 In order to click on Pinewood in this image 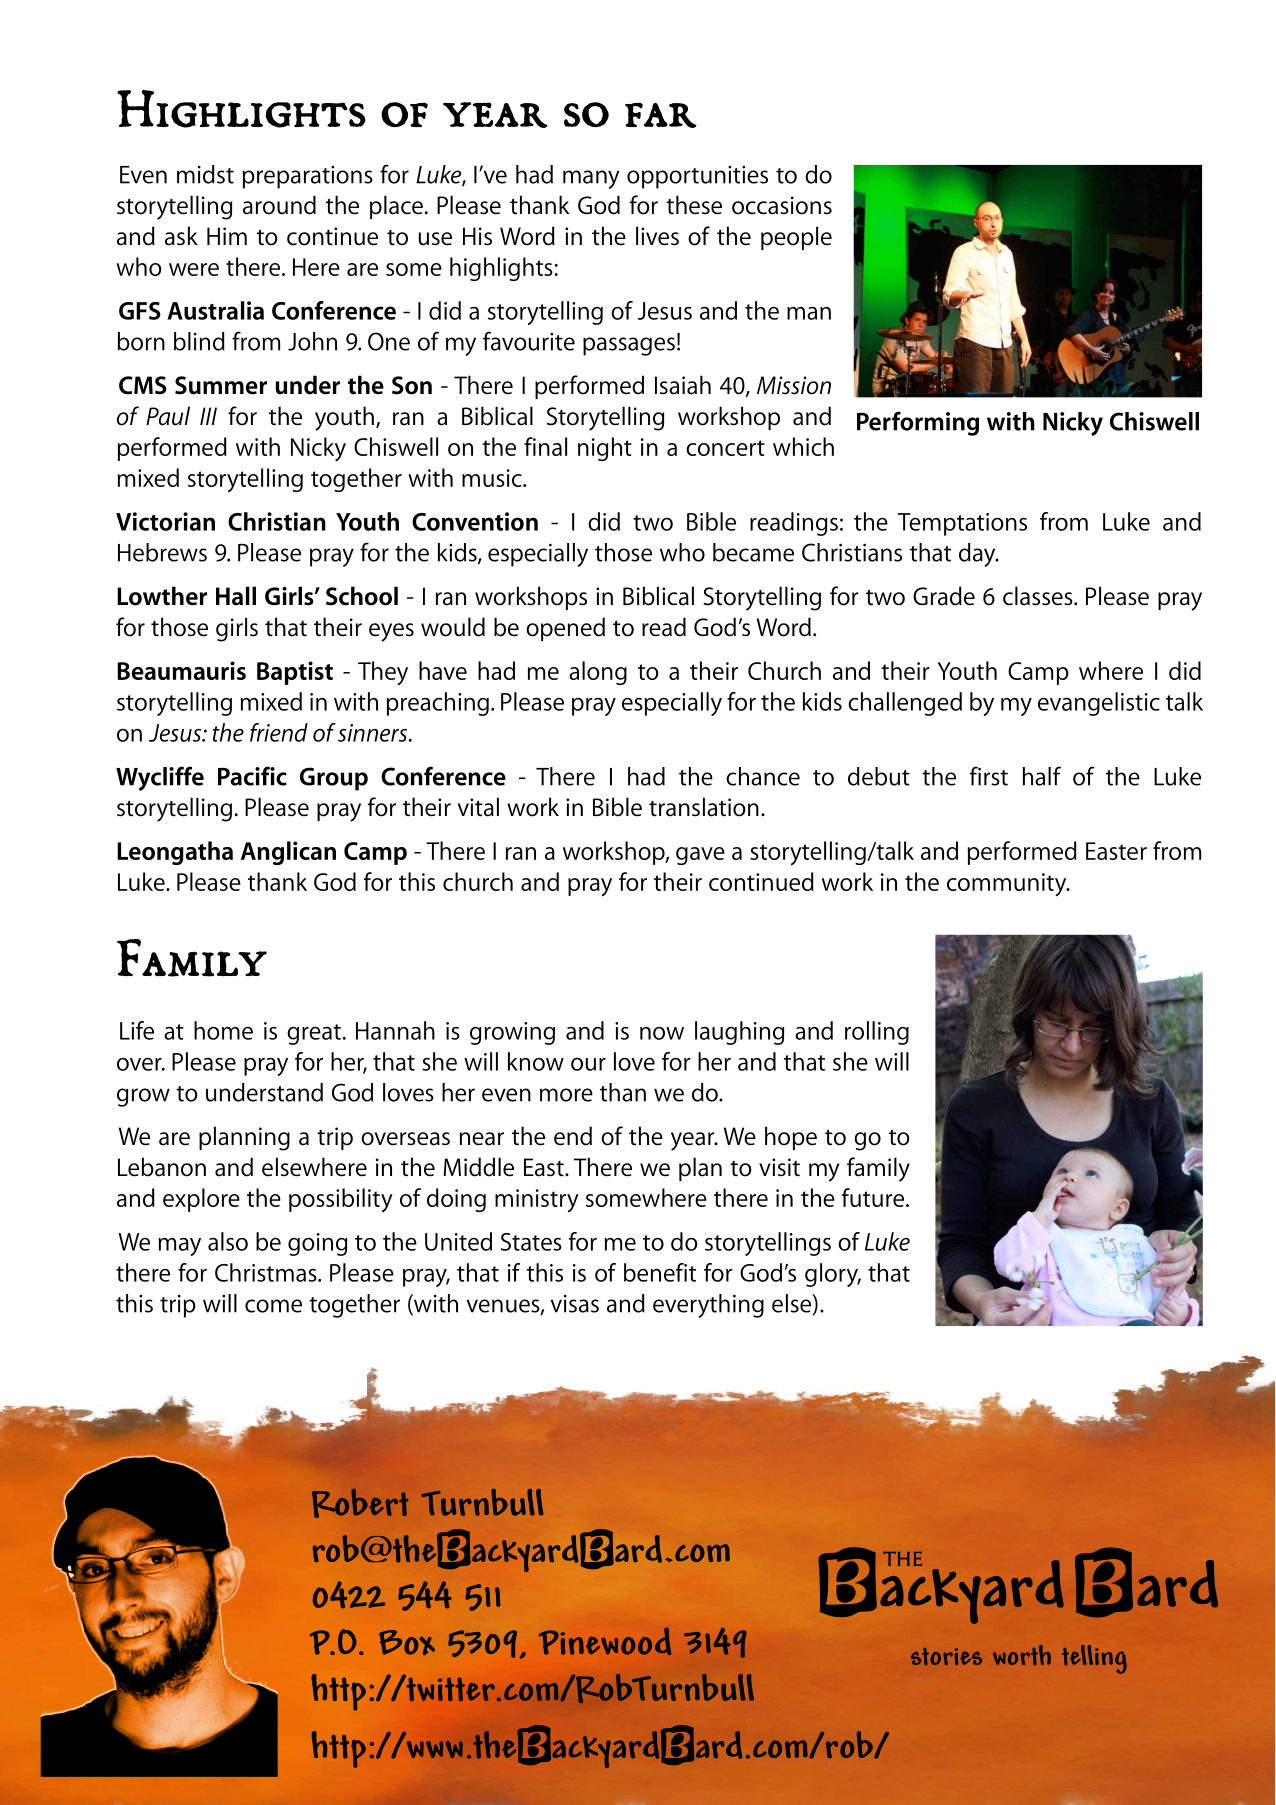, I will do `click(605, 1641)`.
